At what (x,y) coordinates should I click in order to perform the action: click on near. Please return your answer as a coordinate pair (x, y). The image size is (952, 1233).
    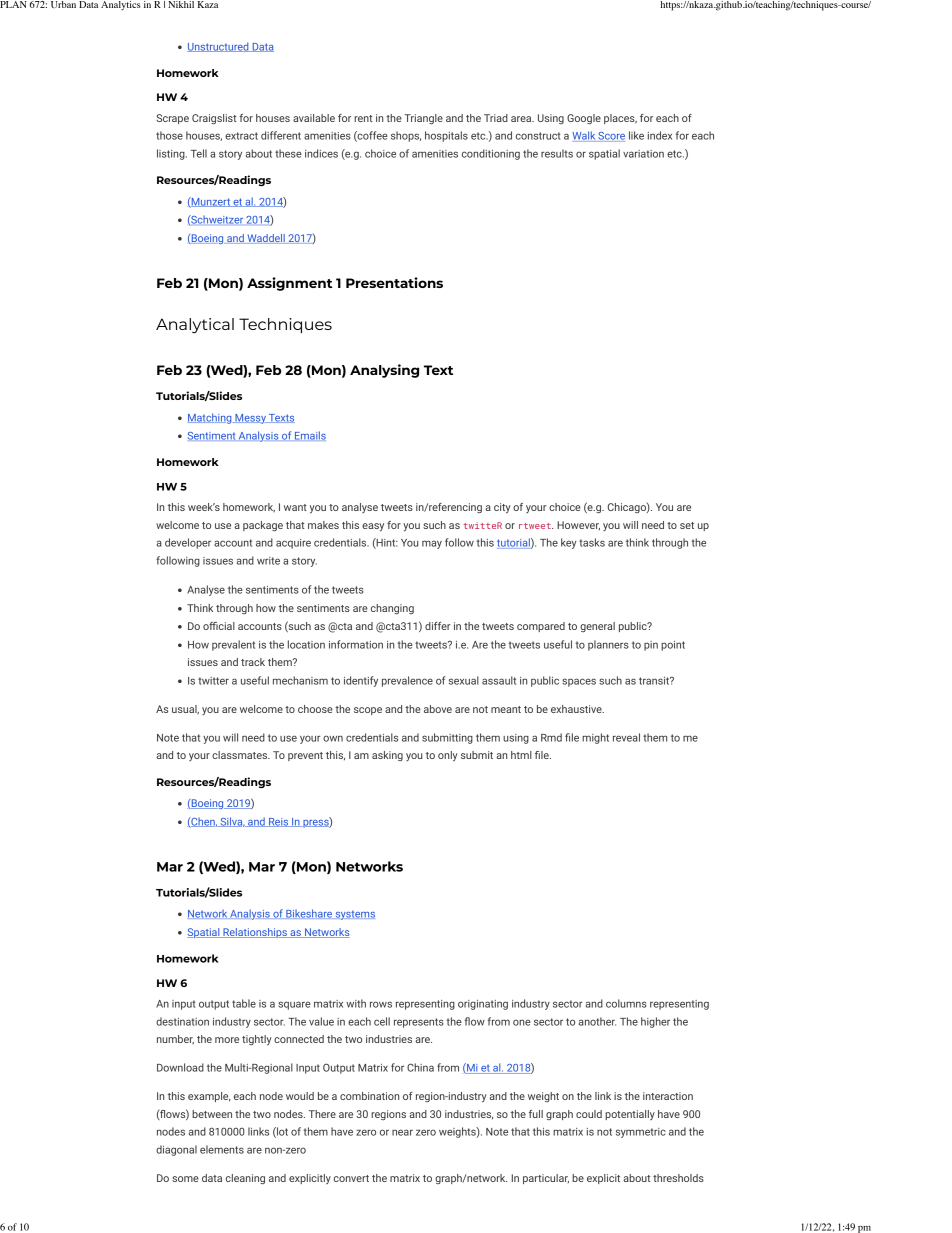
    Looking at the image, I should click on (402, 1132).
